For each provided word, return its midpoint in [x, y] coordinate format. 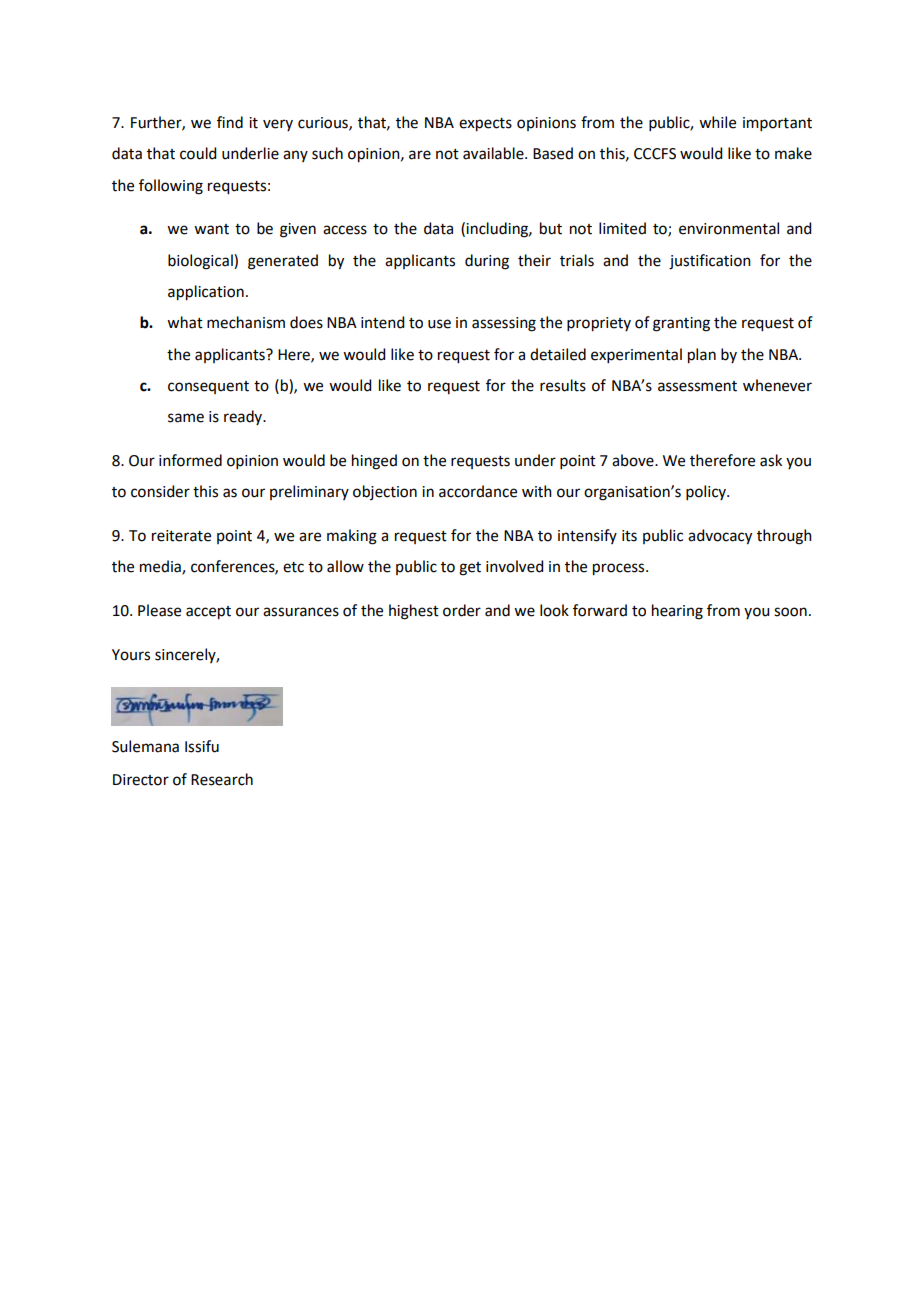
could [198, 153]
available [494, 153]
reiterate [181, 536]
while [717, 122]
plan [702, 356]
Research [222, 779]
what [185, 322]
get [470, 569]
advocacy [720, 537]
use [439, 324]
